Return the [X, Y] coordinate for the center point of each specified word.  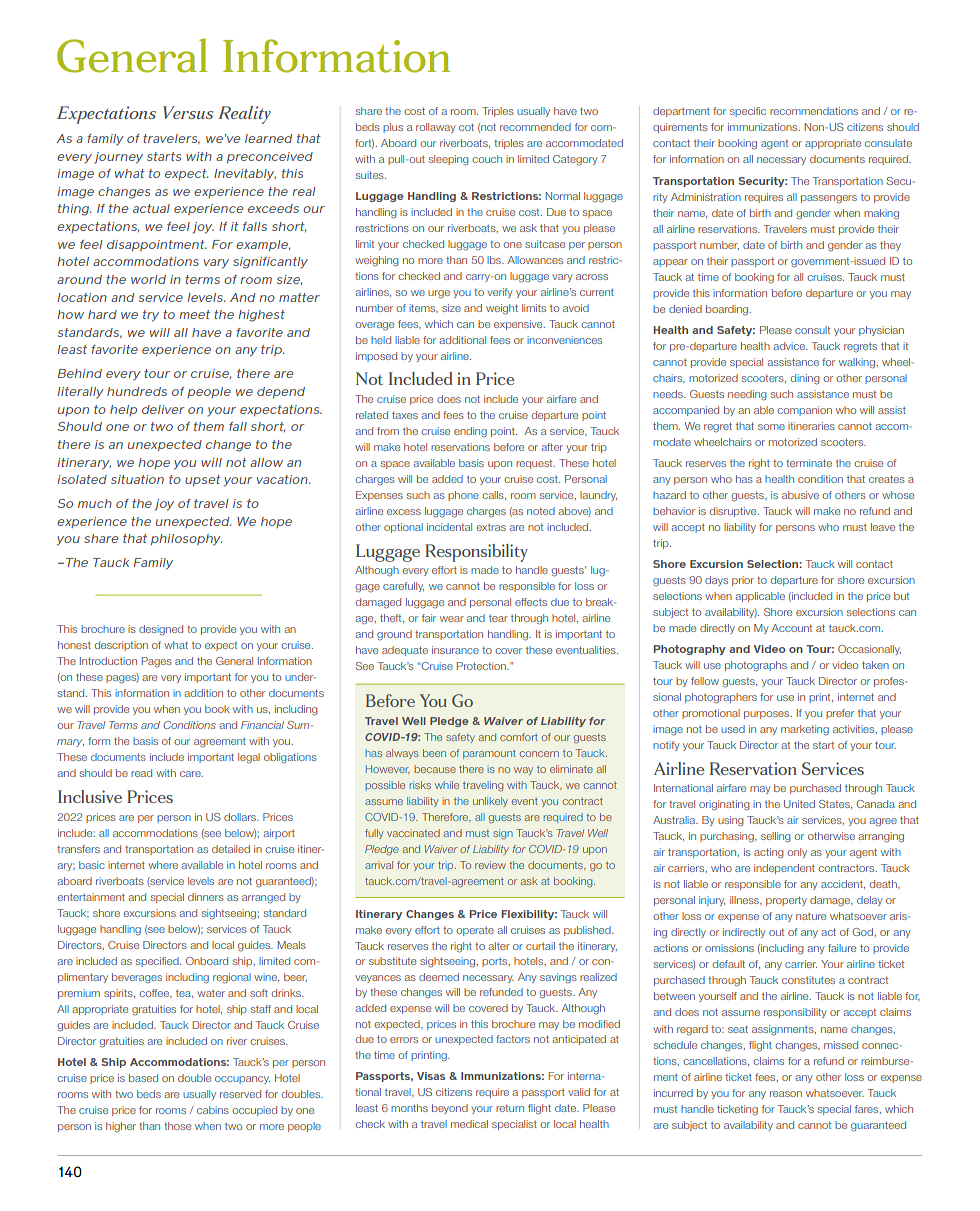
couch [487, 159]
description [121, 646]
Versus [188, 112]
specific [748, 112]
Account [792, 628]
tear [498, 618]
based [143, 1078]
